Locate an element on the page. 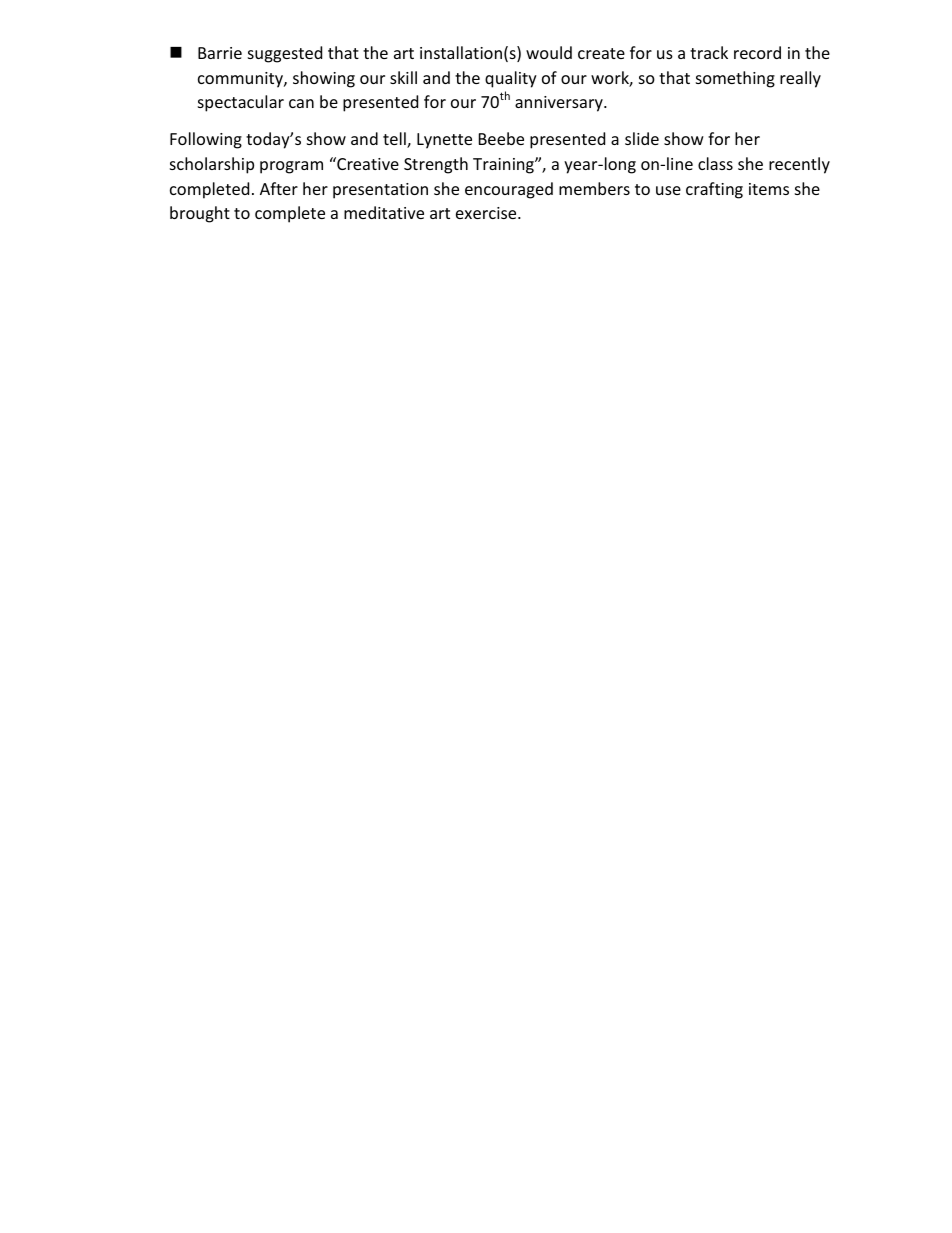 The image size is (952, 1233). class is located at coordinates (715, 163).
